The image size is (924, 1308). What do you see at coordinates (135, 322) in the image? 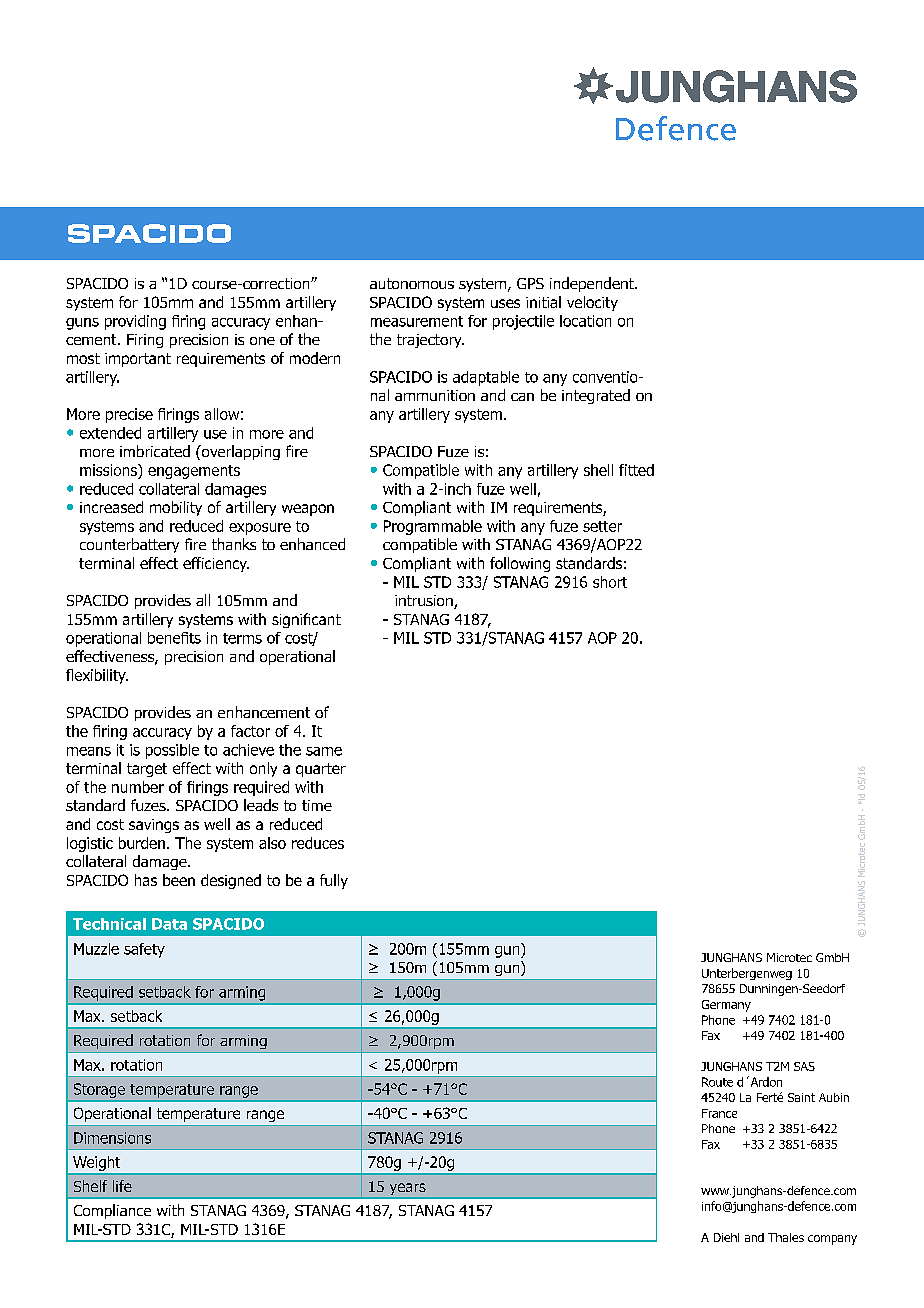
I see `providing` at bounding box center [135, 322].
